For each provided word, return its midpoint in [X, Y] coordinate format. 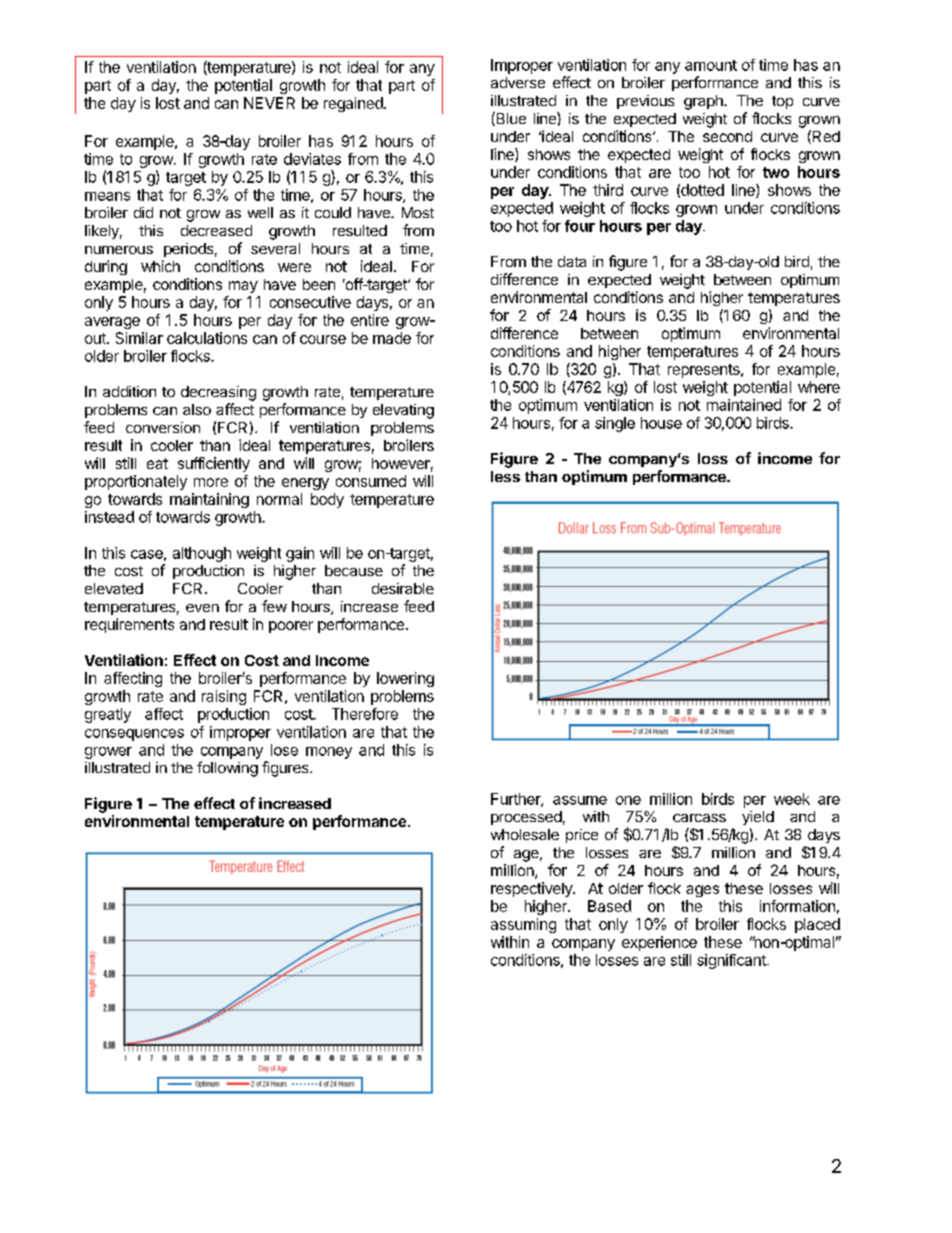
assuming [523, 925]
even [202, 608]
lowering [405, 679]
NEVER [269, 103]
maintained [744, 405]
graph [704, 102]
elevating [403, 411]
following [227, 769]
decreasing [218, 393]
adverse [518, 82]
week [792, 799]
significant [732, 961]
